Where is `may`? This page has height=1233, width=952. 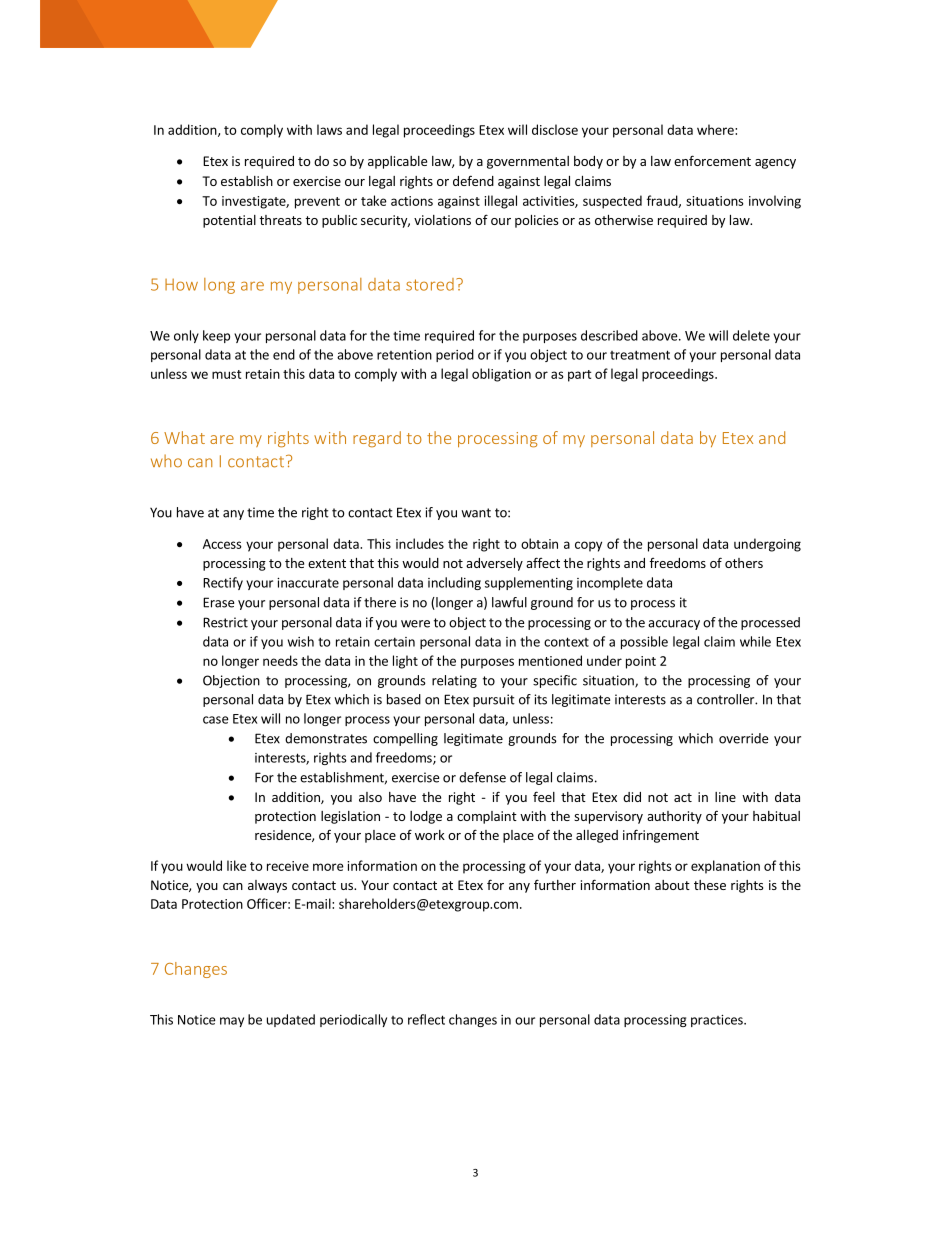
may is located at coordinates (232, 1022).
